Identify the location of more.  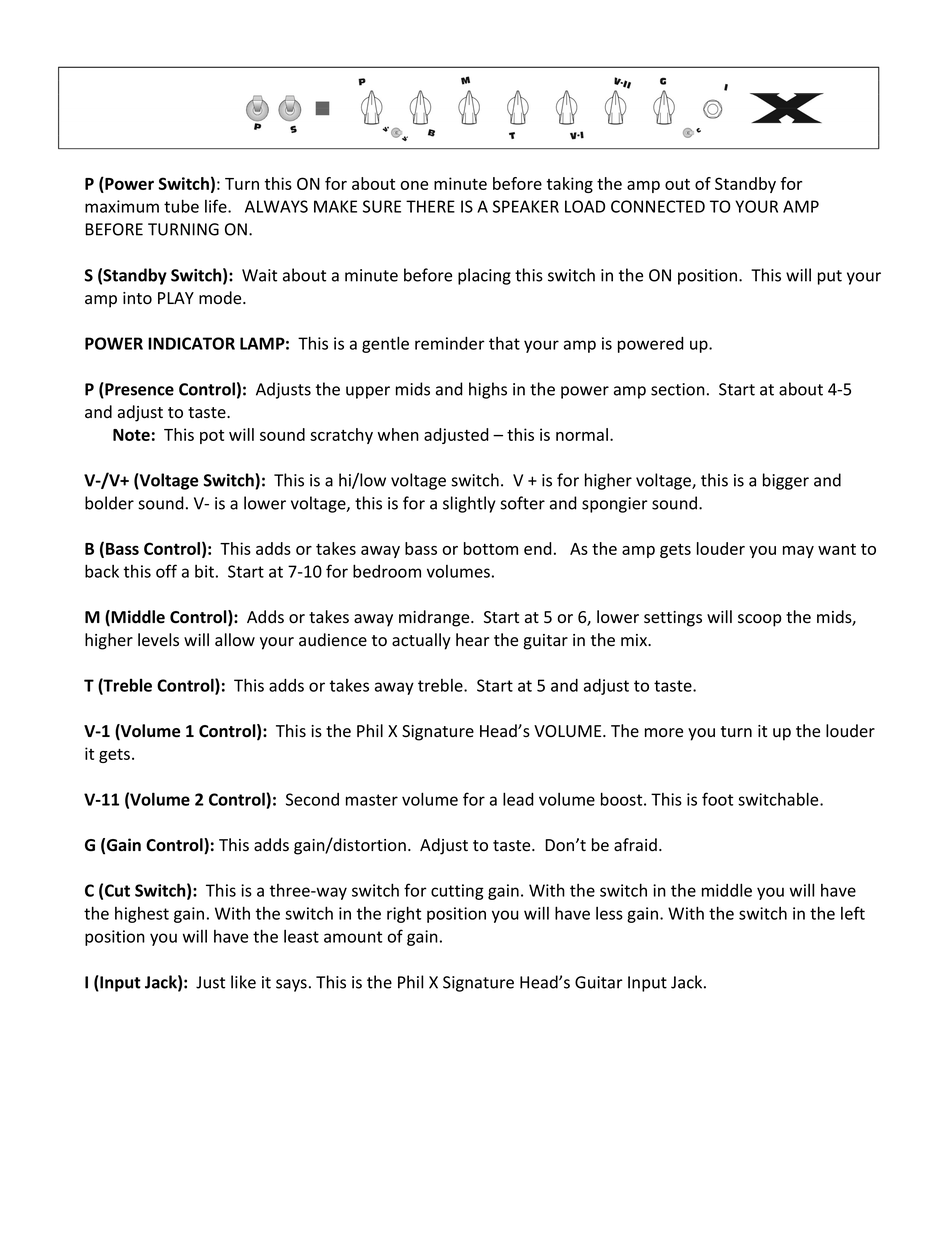
(664, 733).
